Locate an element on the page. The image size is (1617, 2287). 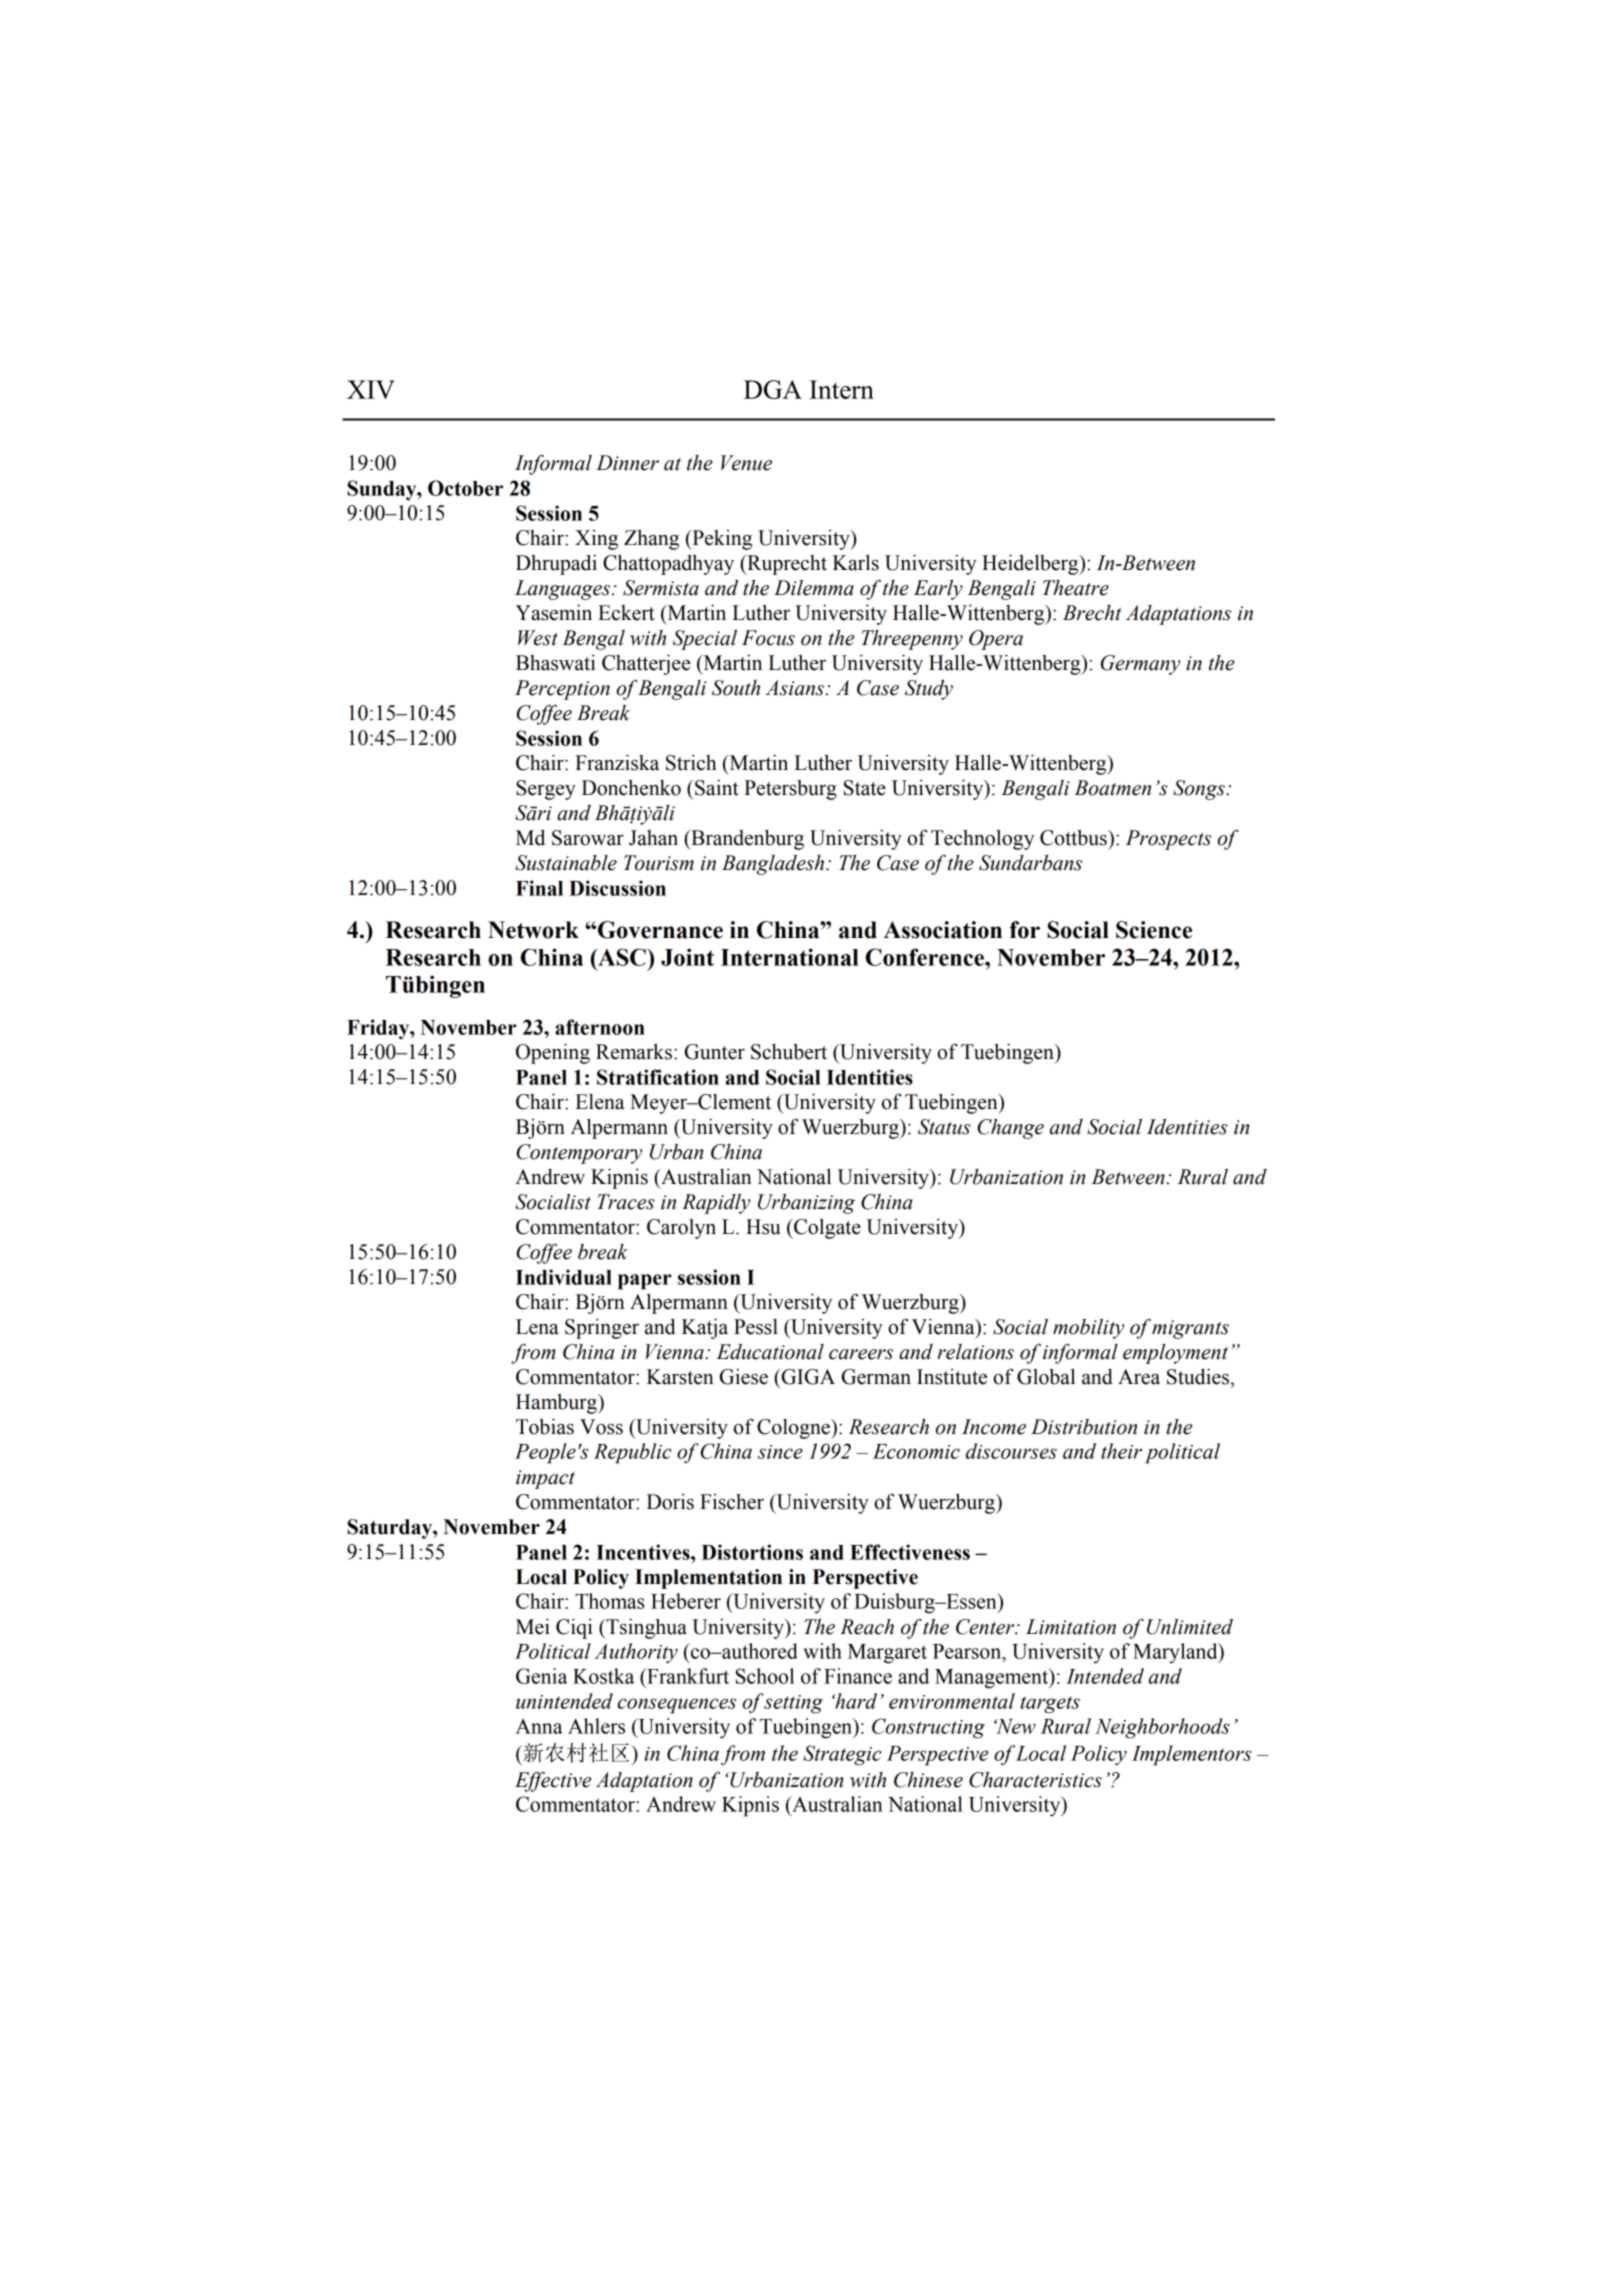
Schubert is located at coordinates (789, 1051).
